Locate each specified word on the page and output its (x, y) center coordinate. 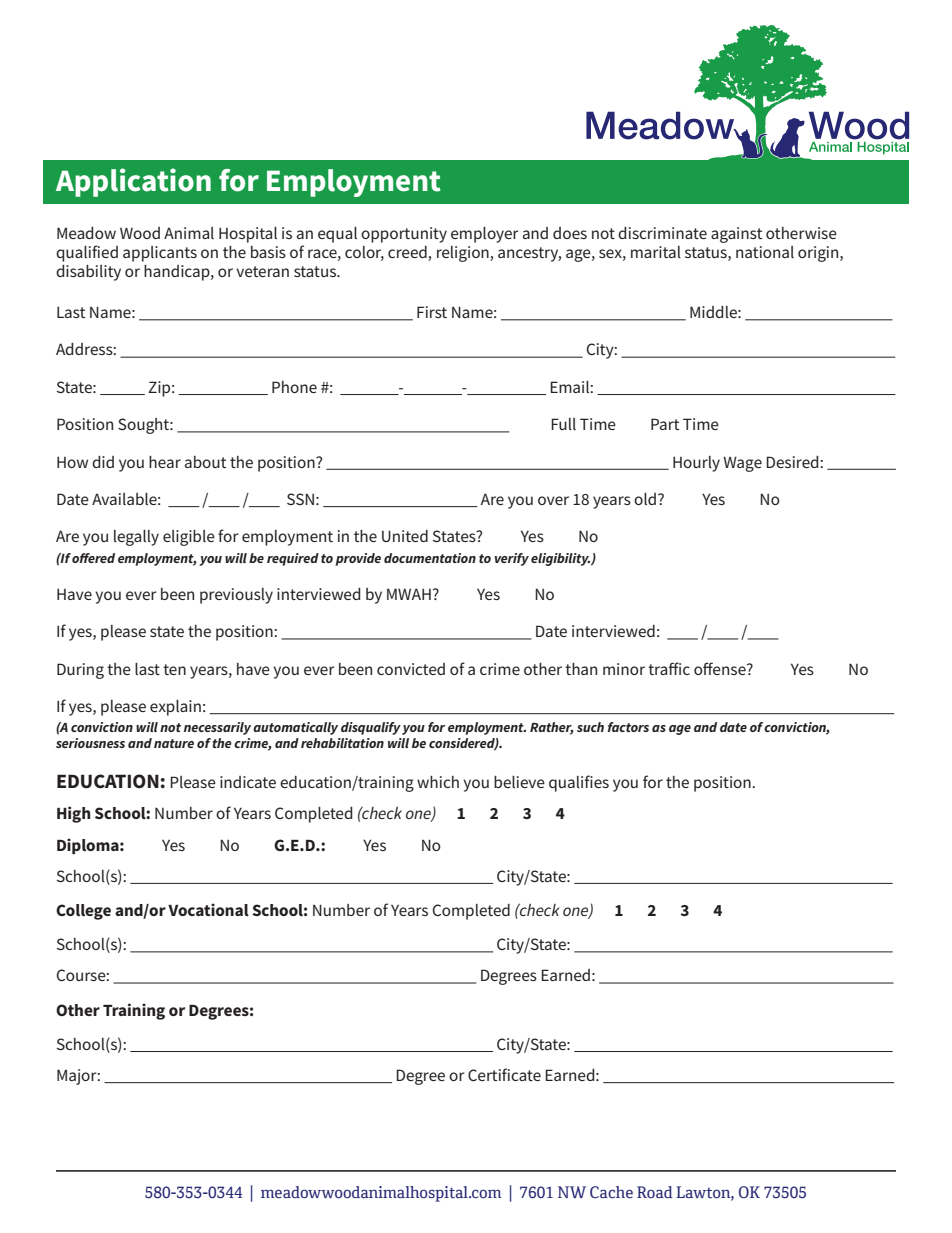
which (438, 782)
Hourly (696, 464)
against (737, 235)
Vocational (208, 909)
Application (133, 182)
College (83, 912)
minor (624, 669)
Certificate (504, 1074)
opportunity (404, 235)
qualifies (579, 783)
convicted (411, 669)
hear (165, 462)
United (405, 536)
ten (174, 669)
